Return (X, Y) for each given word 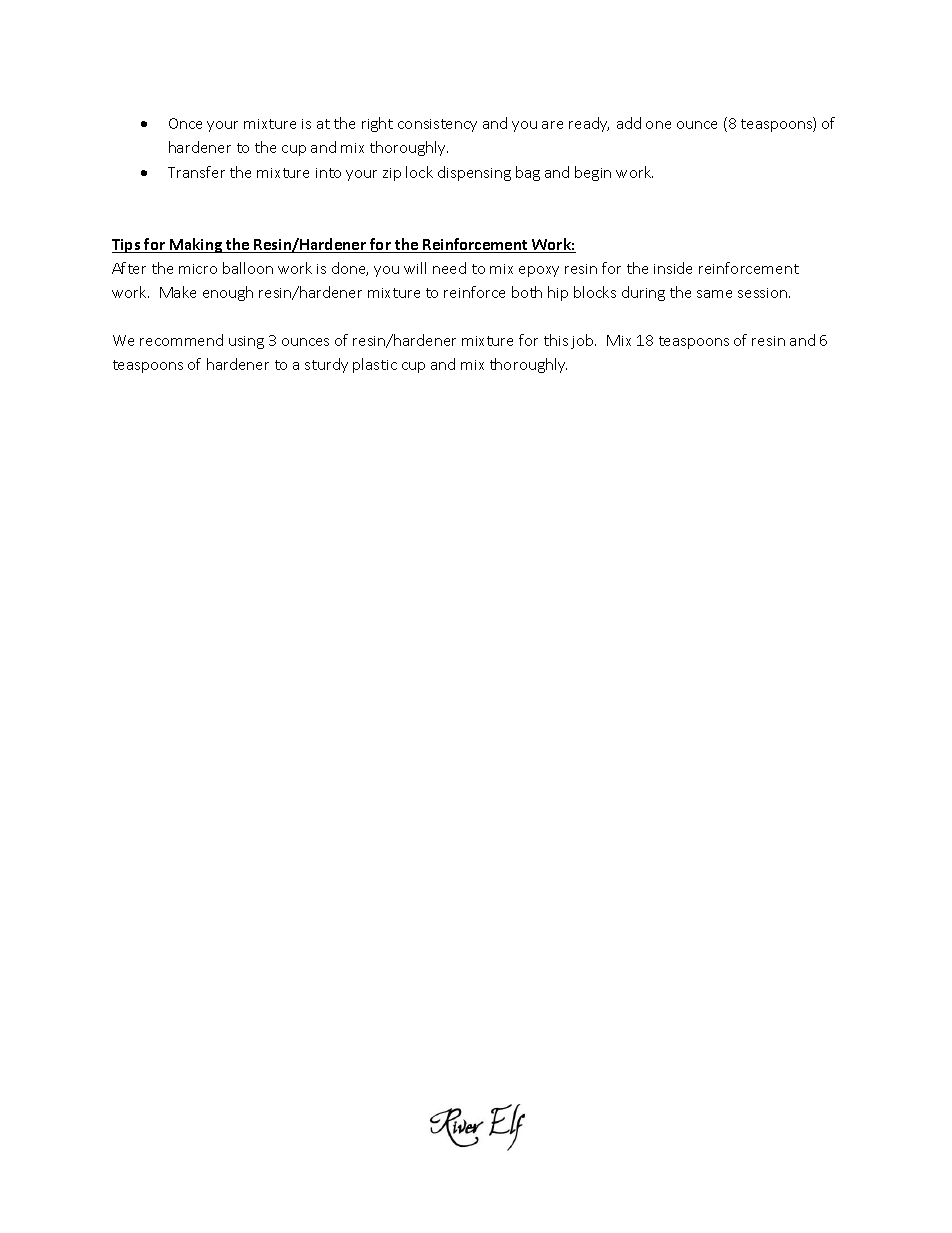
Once (185, 123)
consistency (437, 125)
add (629, 123)
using (246, 342)
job (583, 341)
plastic (375, 365)
